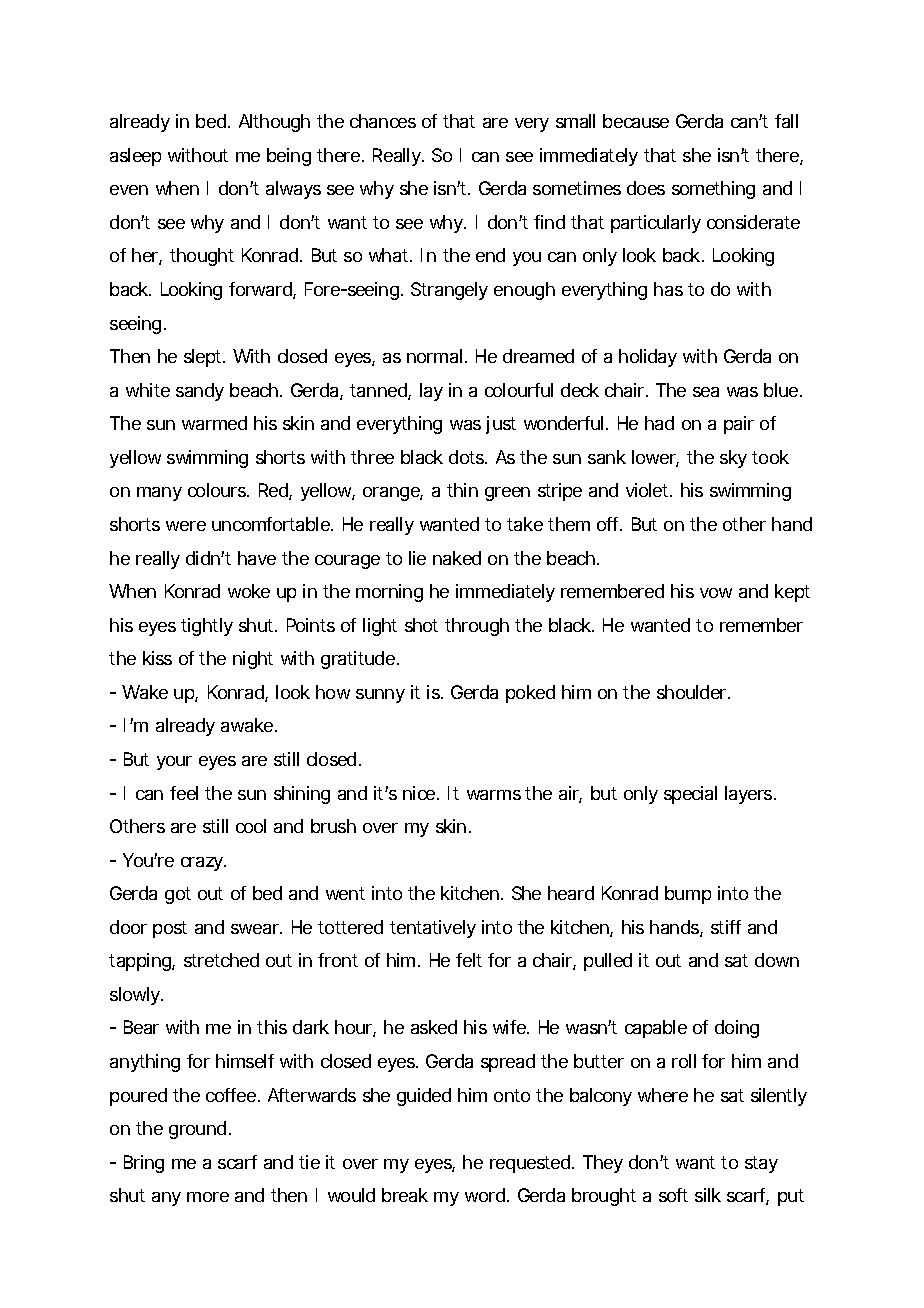 The width and height of the image is (924, 1308). Describe the element at coordinates (383, 121) in the image. I see `chances` at that location.
